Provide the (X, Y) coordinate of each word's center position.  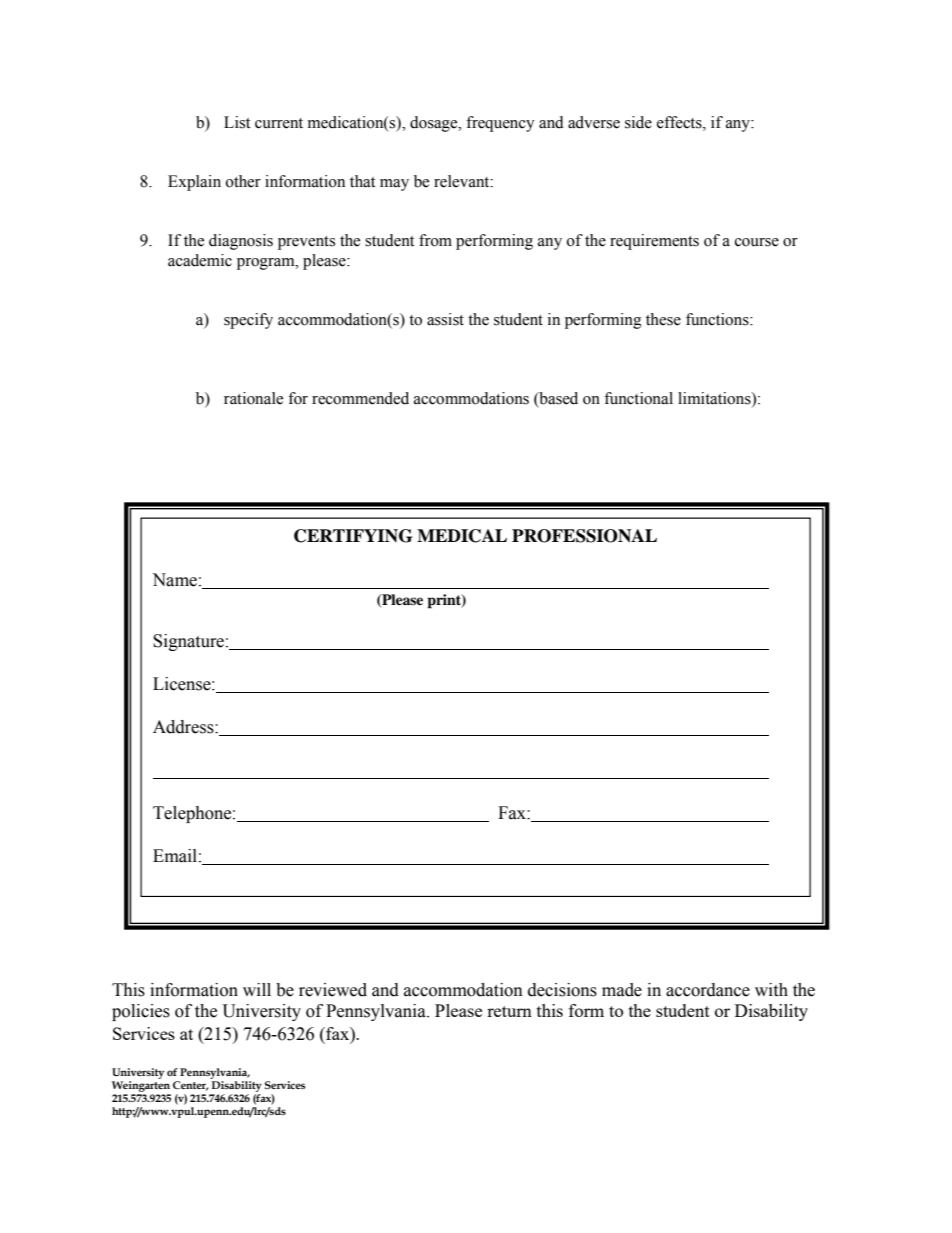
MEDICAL (462, 536)
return (509, 1011)
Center (191, 1086)
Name (174, 580)
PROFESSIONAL (584, 536)
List (237, 122)
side (638, 122)
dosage (435, 124)
